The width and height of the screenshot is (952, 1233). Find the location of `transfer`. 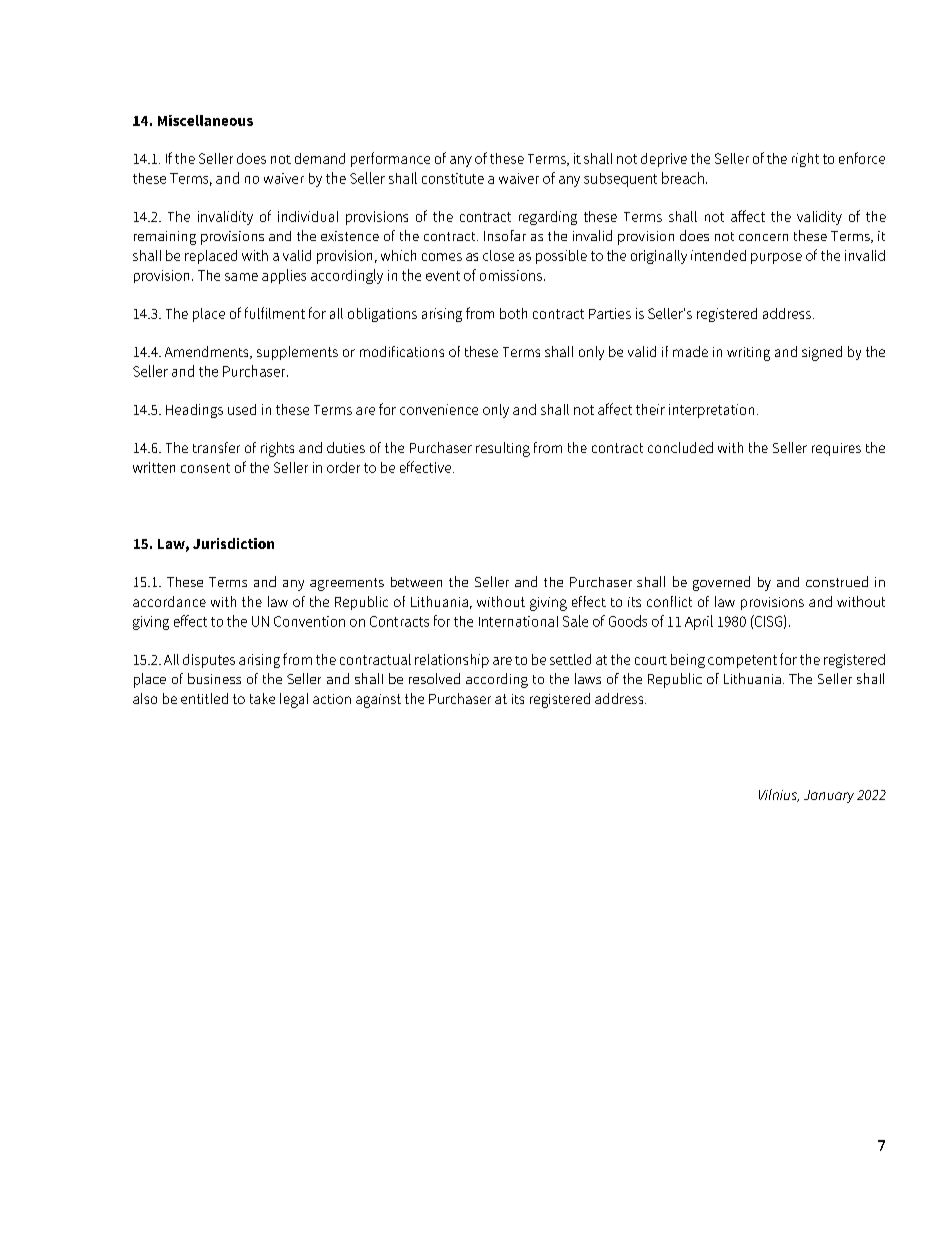

transfer is located at coordinates (216, 447).
